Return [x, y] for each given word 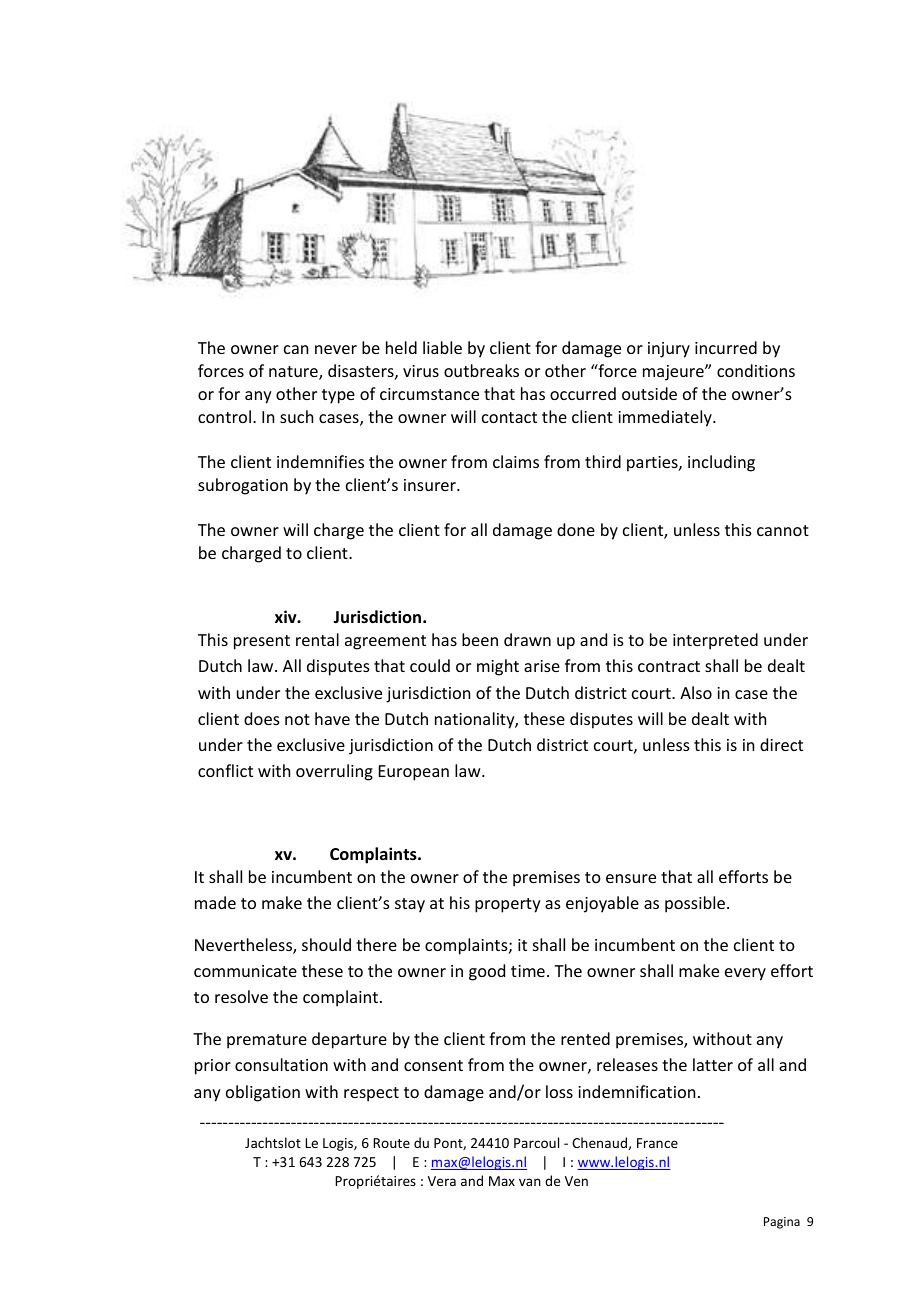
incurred [726, 347]
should [326, 944]
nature [294, 373]
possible [695, 904]
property [508, 905]
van [530, 1182]
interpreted [715, 641]
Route [391, 1143]
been [480, 639]
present [262, 642]
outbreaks [481, 370]
